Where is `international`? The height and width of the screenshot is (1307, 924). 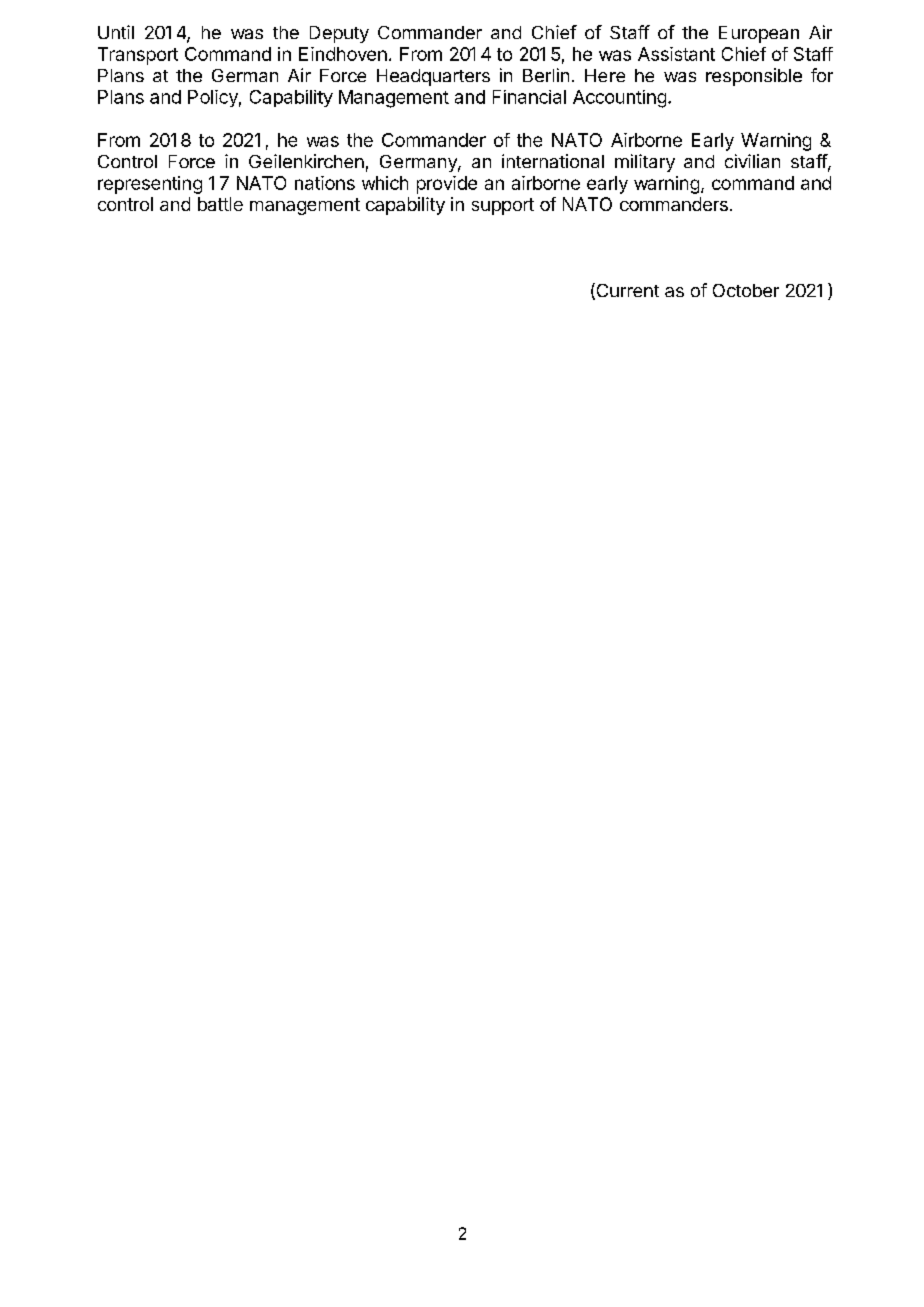 international is located at coordinates (553, 161).
